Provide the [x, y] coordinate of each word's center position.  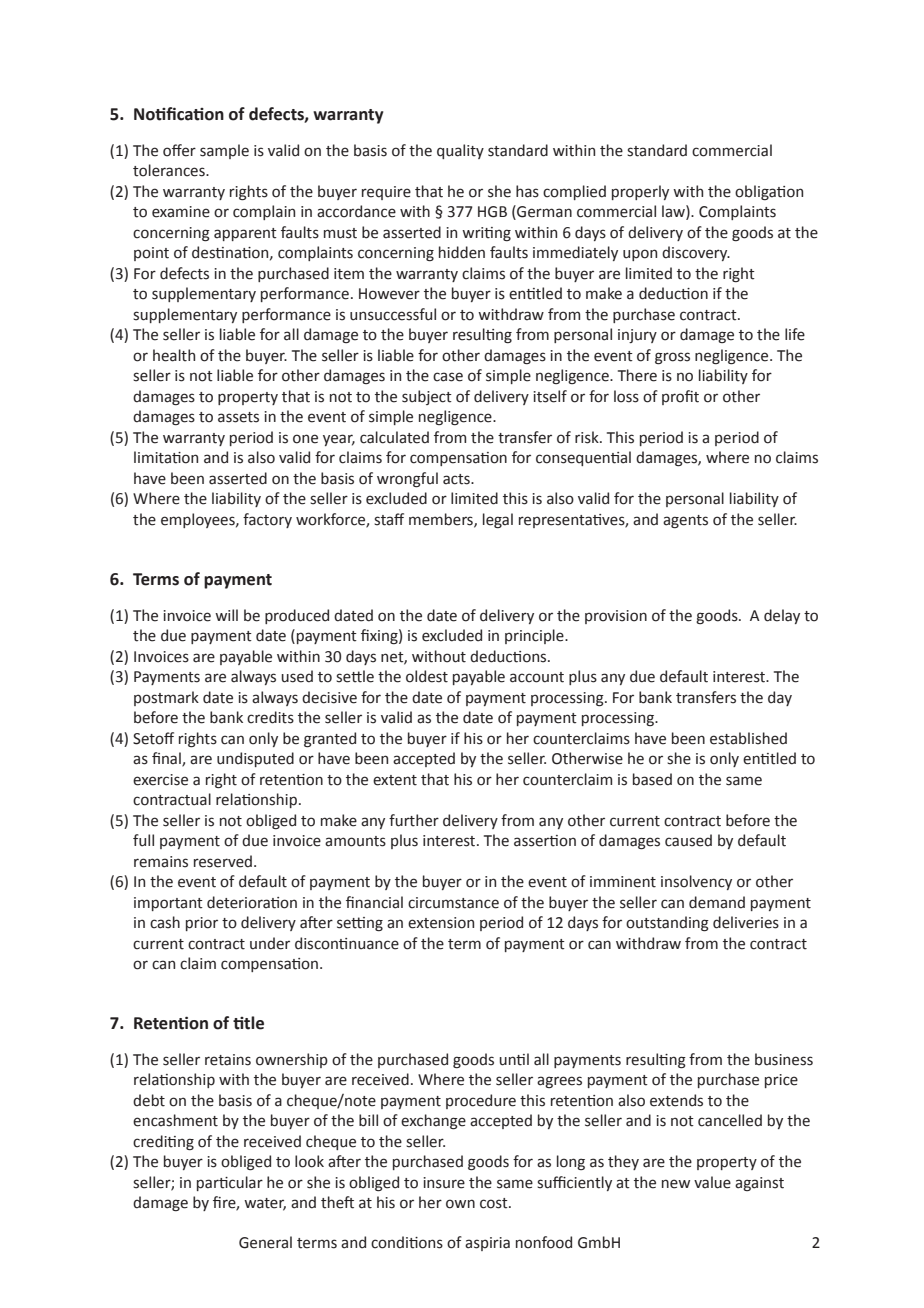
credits [270, 717]
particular [230, 1183]
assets [238, 417]
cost [495, 1203]
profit [680, 397]
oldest [427, 676]
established [748, 738]
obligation [769, 192]
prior [202, 924]
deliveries [746, 922]
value [712, 1182]
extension [441, 923]
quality [460, 151]
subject [427, 397]
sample [224, 151]
